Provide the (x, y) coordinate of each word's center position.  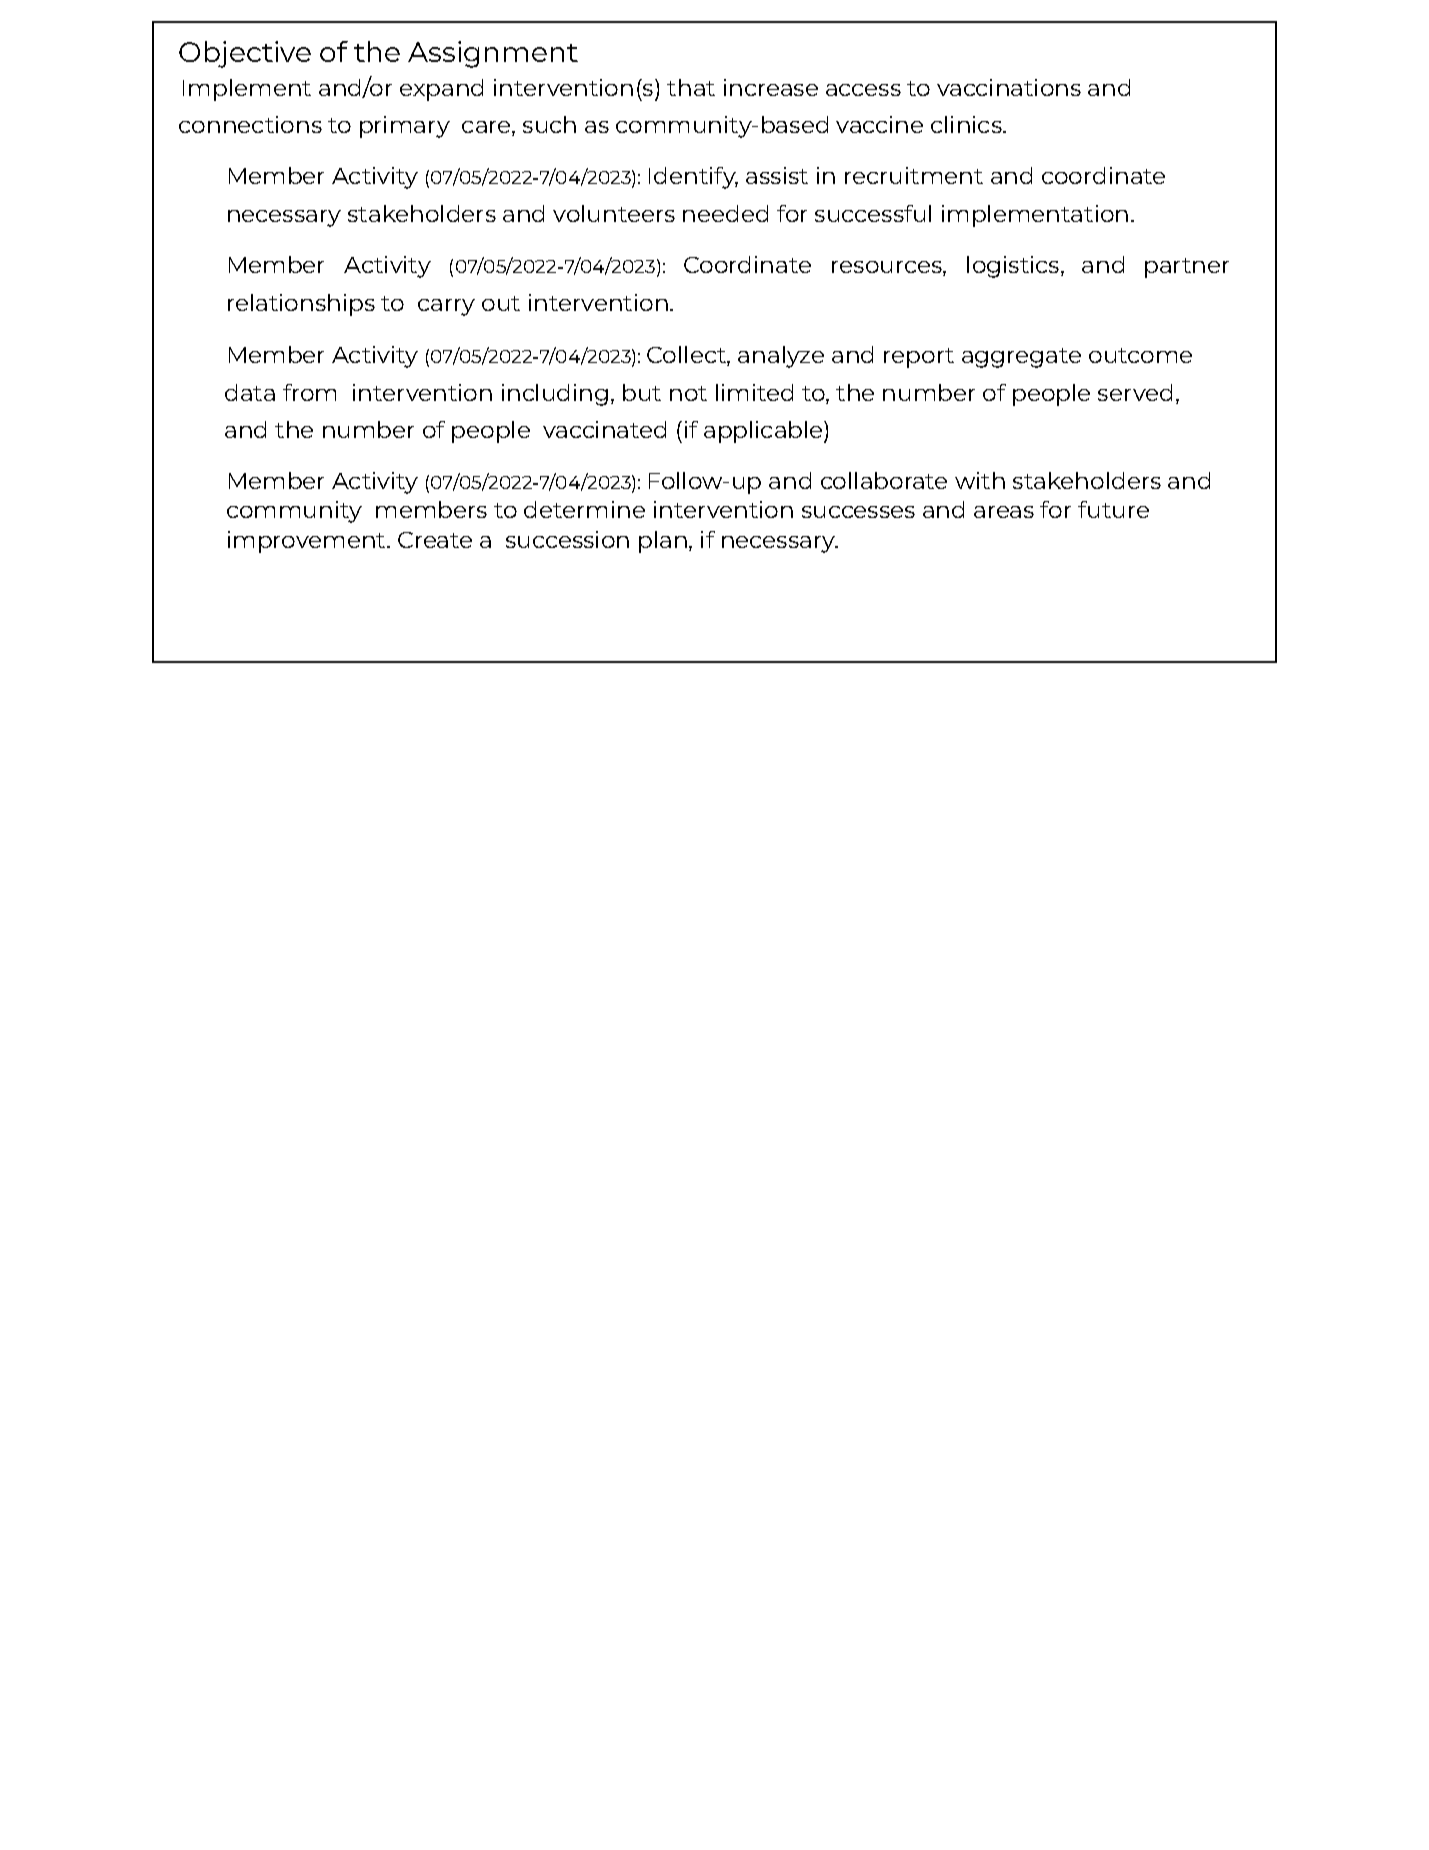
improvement (308, 542)
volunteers (614, 213)
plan (663, 542)
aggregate (1021, 358)
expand (441, 90)
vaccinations (1009, 87)
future (1113, 509)
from (309, 392)
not (688, 393)
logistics (1013, 267)
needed (725, 213)
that (691, 87)
